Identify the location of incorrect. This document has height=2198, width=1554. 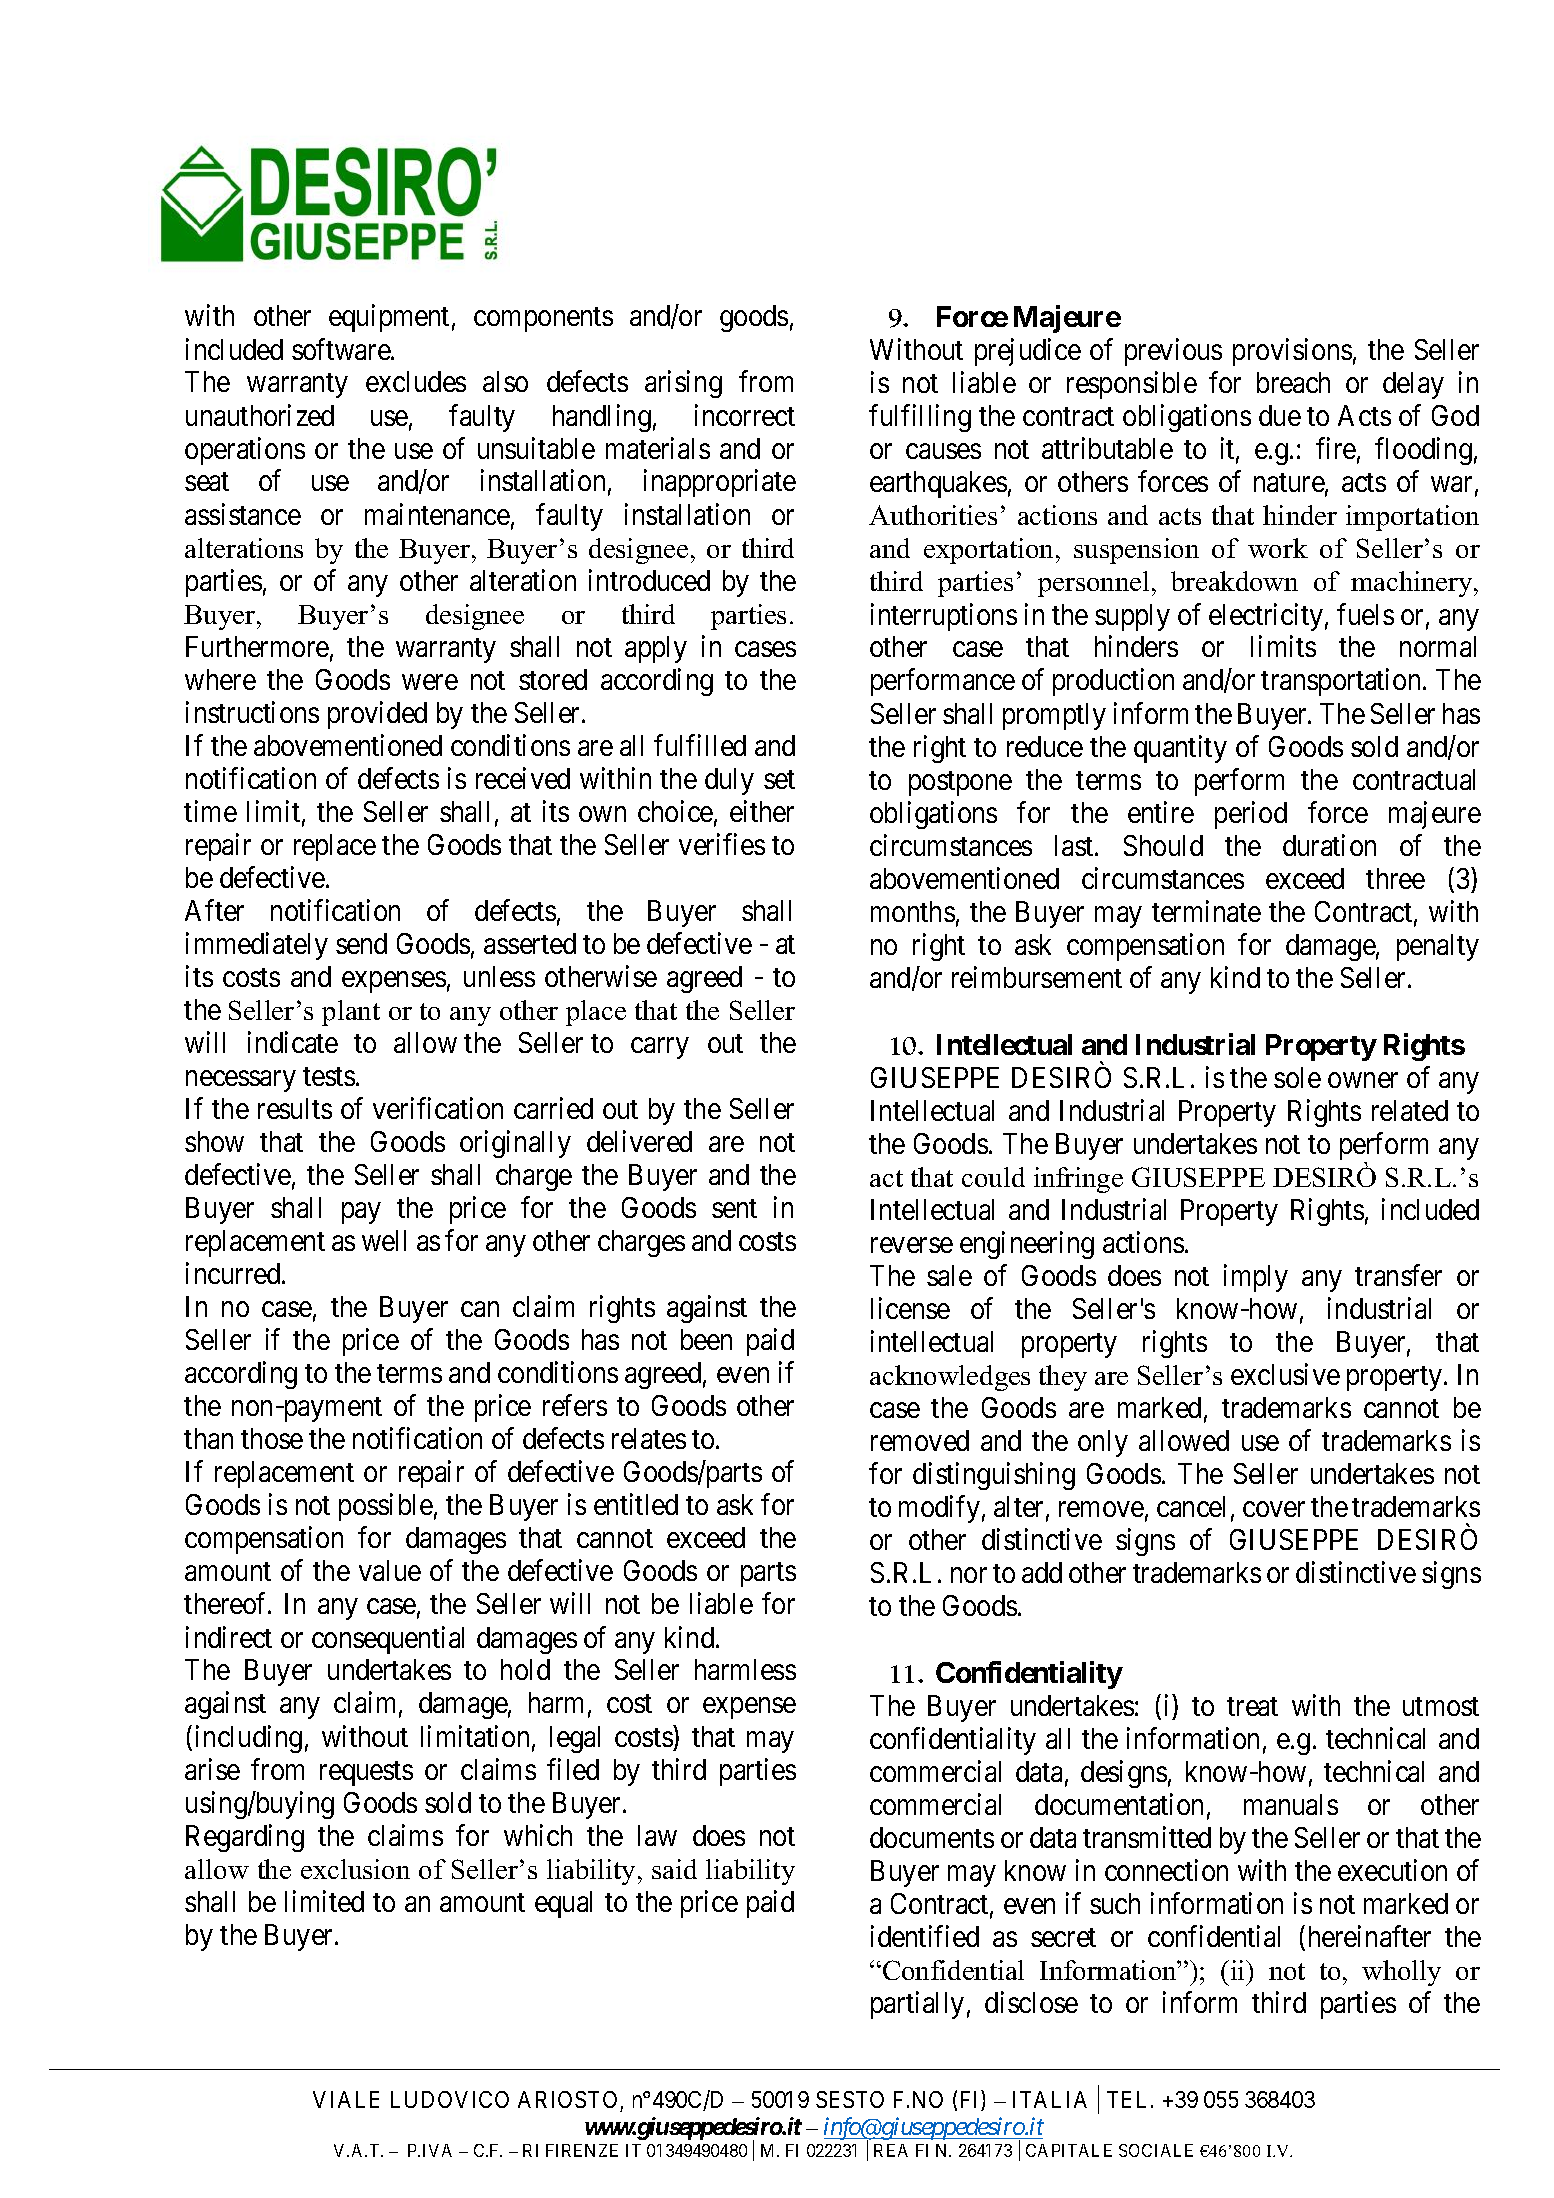
(745, 415).
